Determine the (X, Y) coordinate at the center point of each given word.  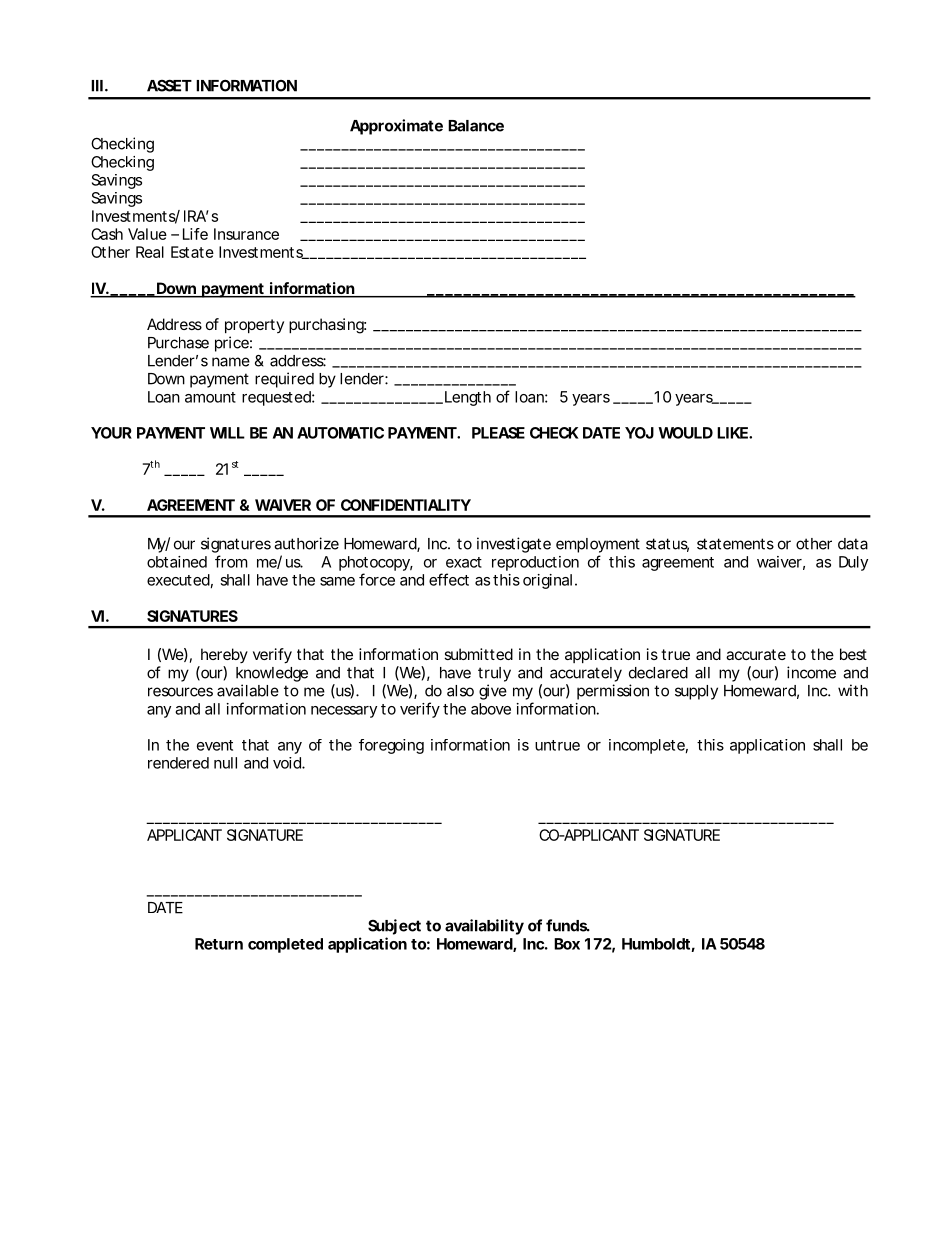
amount (210, 397)
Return (219, 944)
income (811, 672)
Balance (476, 126)
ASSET (169, 85)
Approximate (396, 127)
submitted (478, 654)
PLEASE (498, 433)
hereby (224, 655)
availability (484, 927)
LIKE (733, 433)
